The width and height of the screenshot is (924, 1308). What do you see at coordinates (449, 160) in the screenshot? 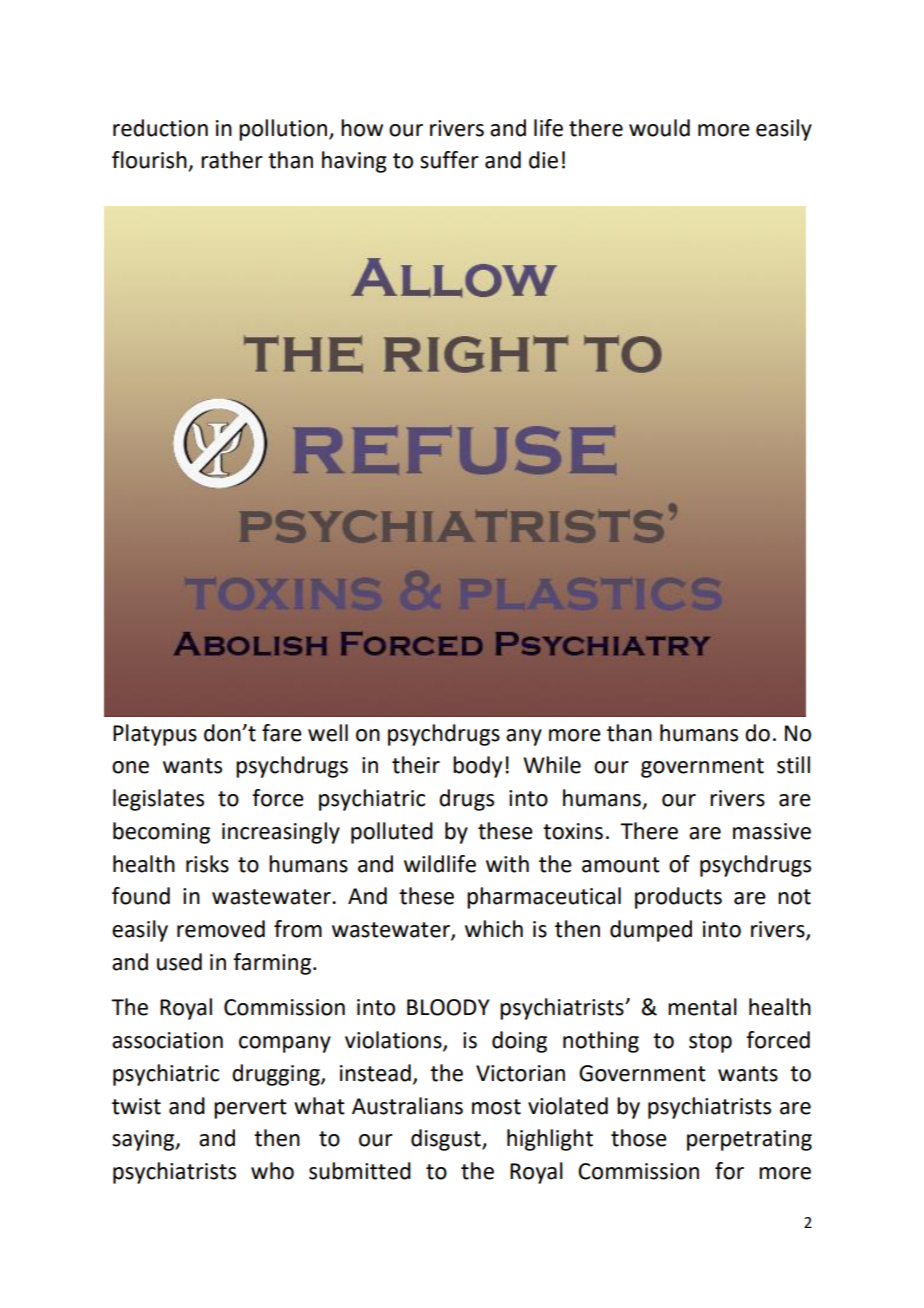
I see `suffer` at bounding box center [449, 160].
